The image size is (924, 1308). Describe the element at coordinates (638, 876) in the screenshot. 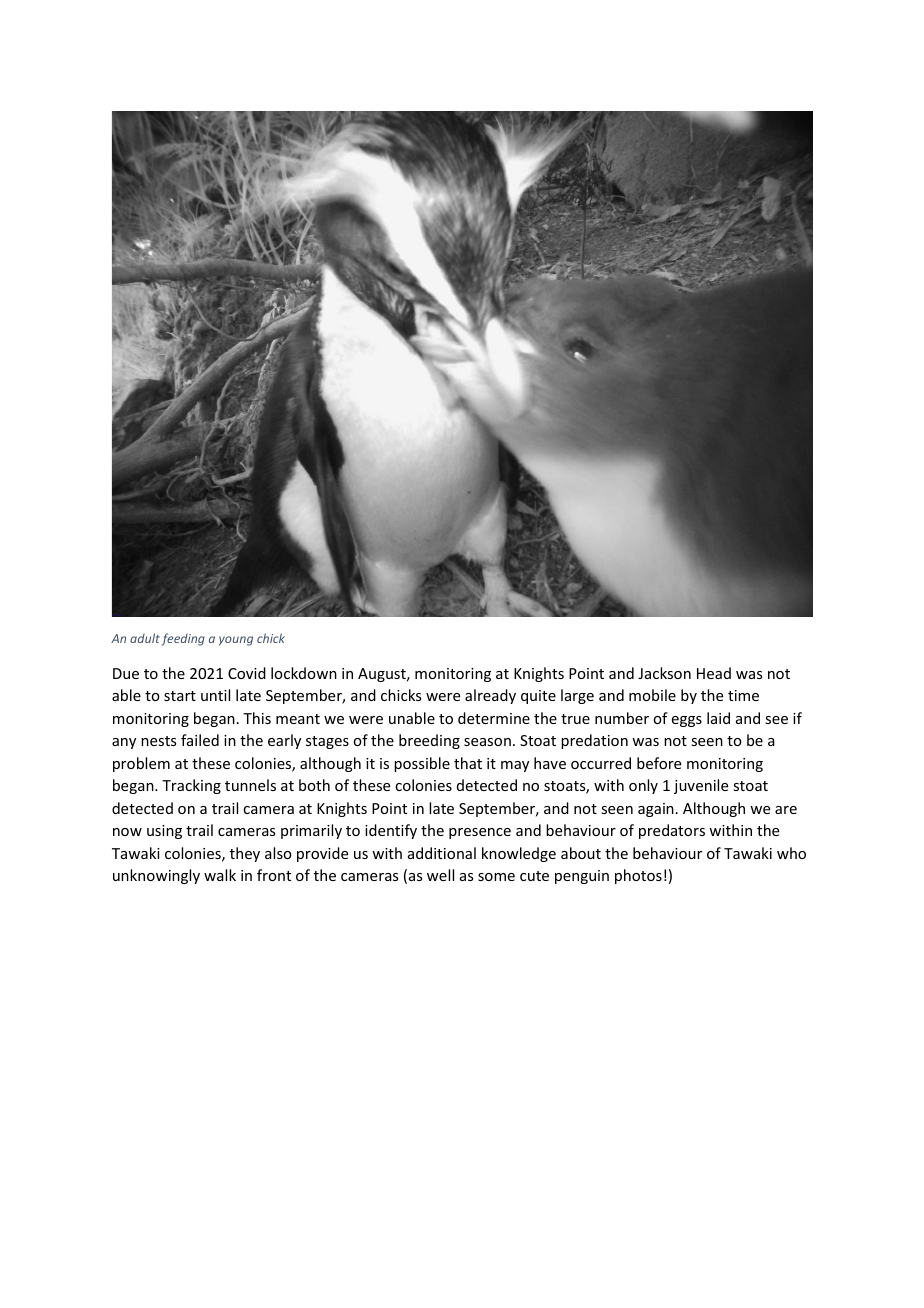

I see `photos` at that location.
